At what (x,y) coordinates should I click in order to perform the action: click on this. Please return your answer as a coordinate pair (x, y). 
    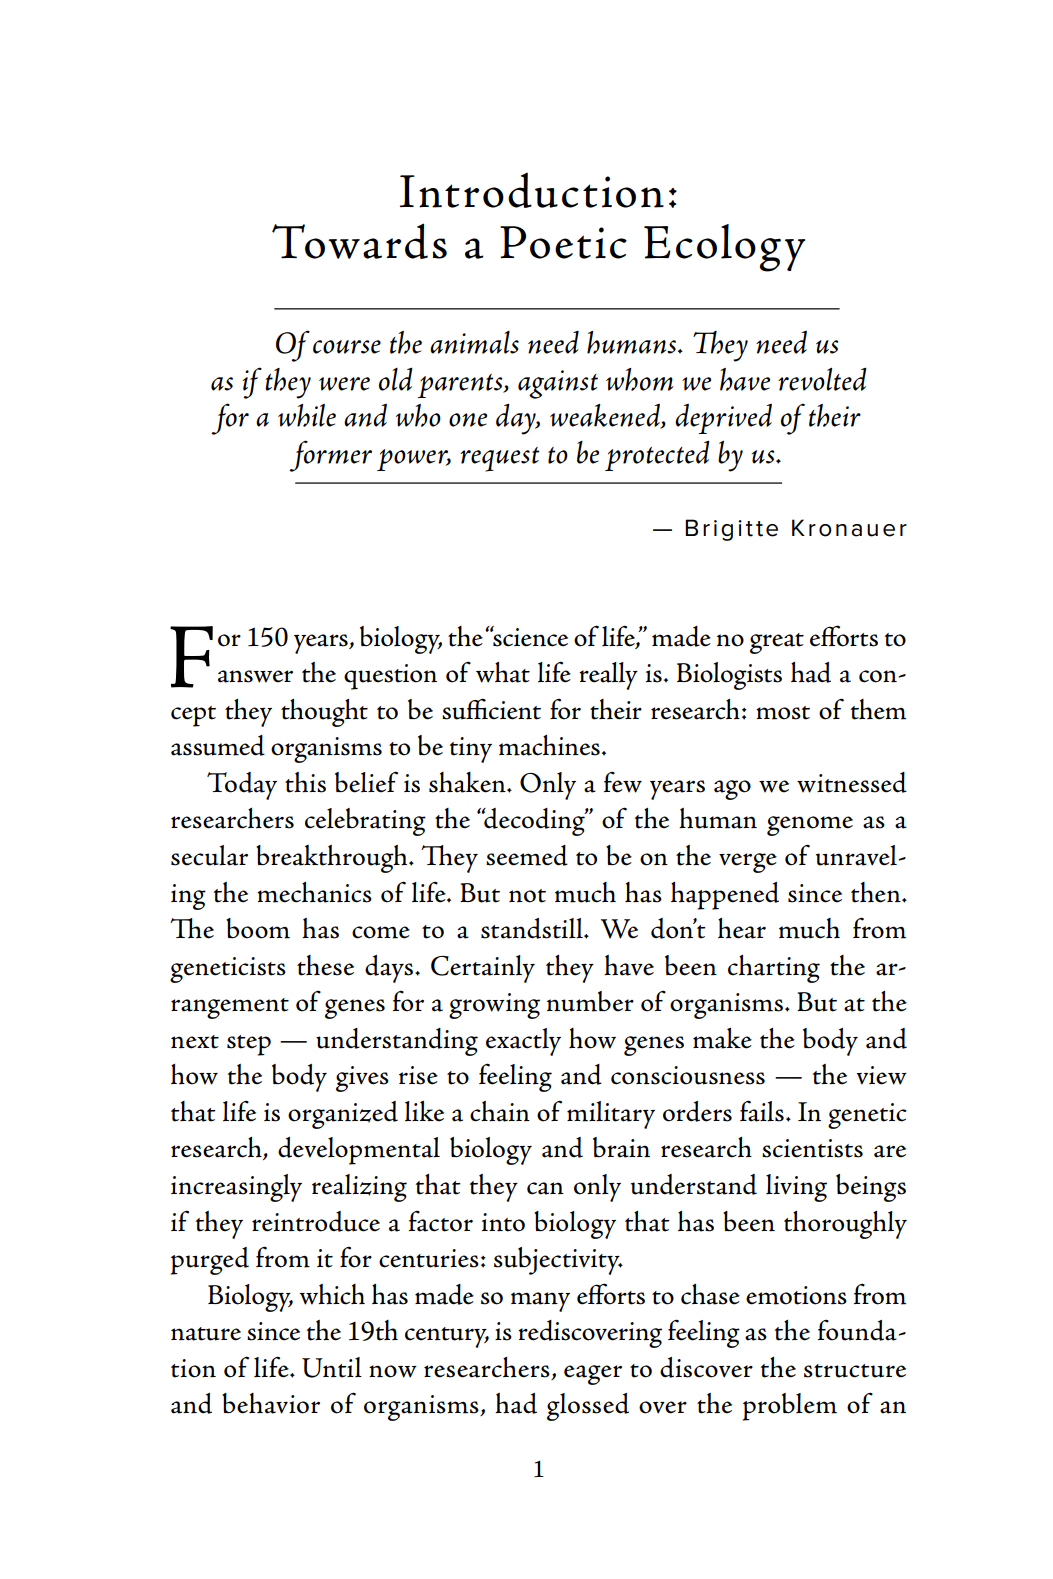
    Looking at the image, I should click on (305, 782).
